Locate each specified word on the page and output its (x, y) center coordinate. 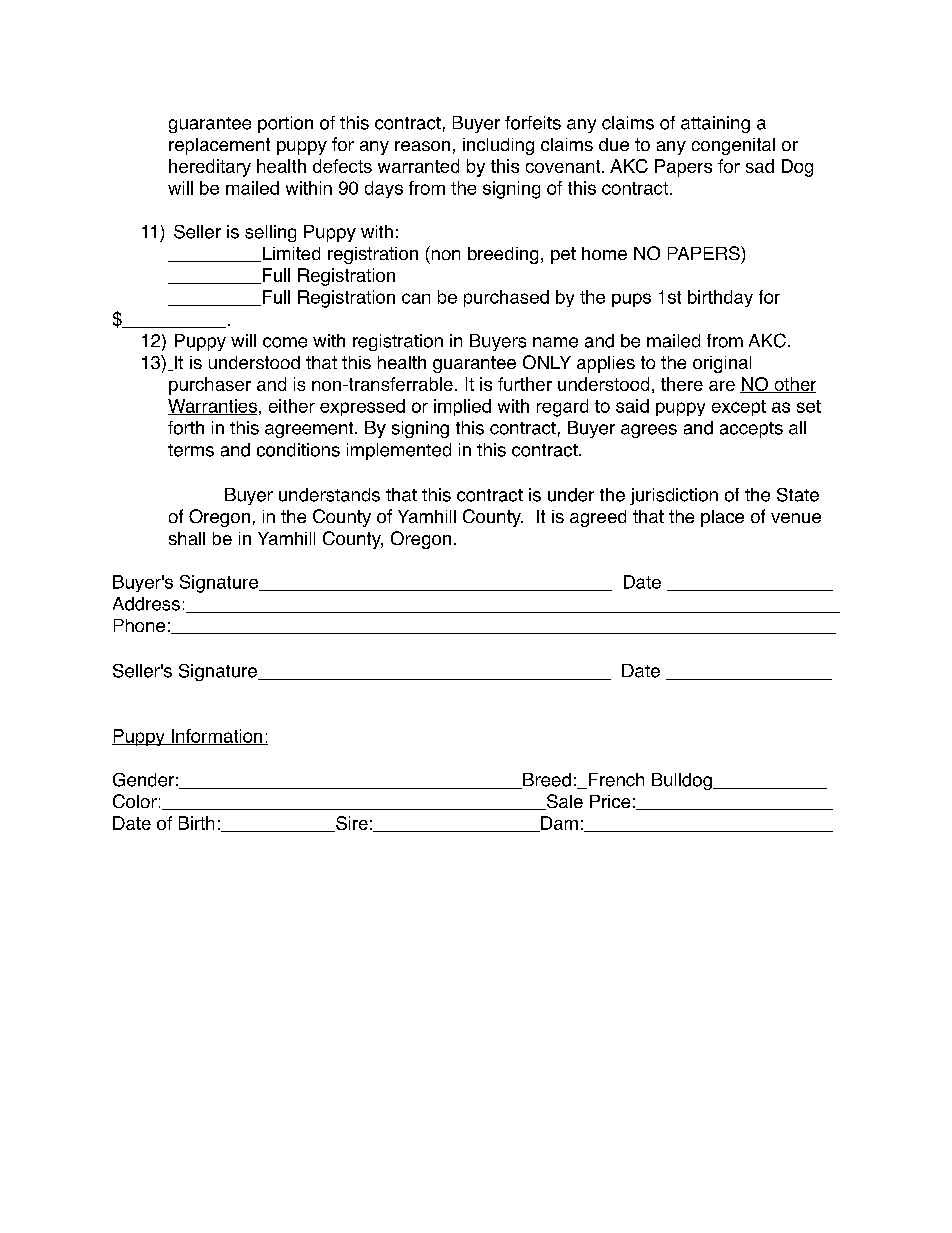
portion (285, 124)
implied (462, 407)
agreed (598, 518)
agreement (310, 430)
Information (217, 737)
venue (796, 518)
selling (270, 233)
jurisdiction (674, 496)
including (498, 146)
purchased (506, 298)
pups (631, 300)
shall (187, 538)
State (798, 495)
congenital (733, 146)
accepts (751, 430)
